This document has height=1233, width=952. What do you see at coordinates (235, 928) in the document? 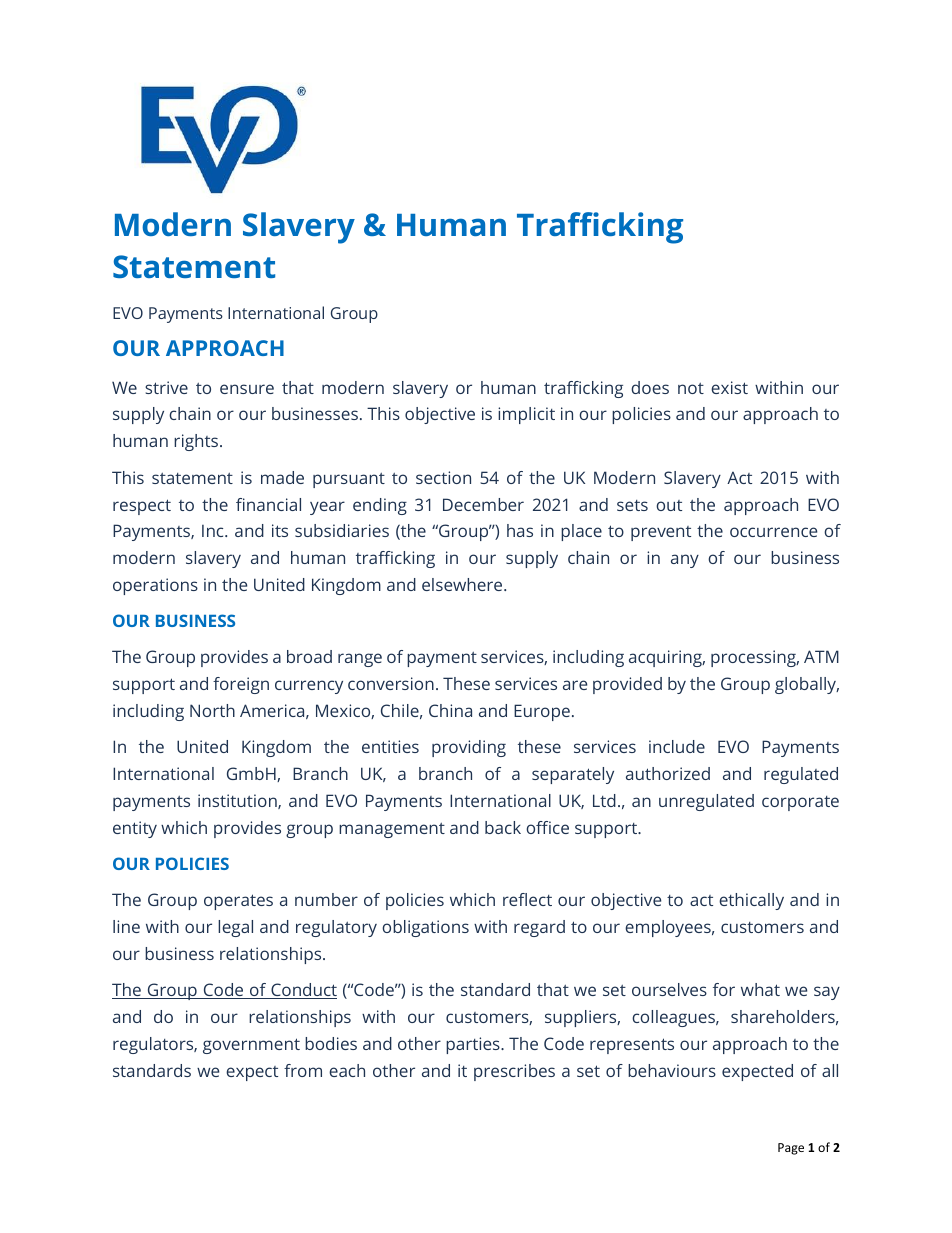
I see `legal` at bounding box center [235, 928].
